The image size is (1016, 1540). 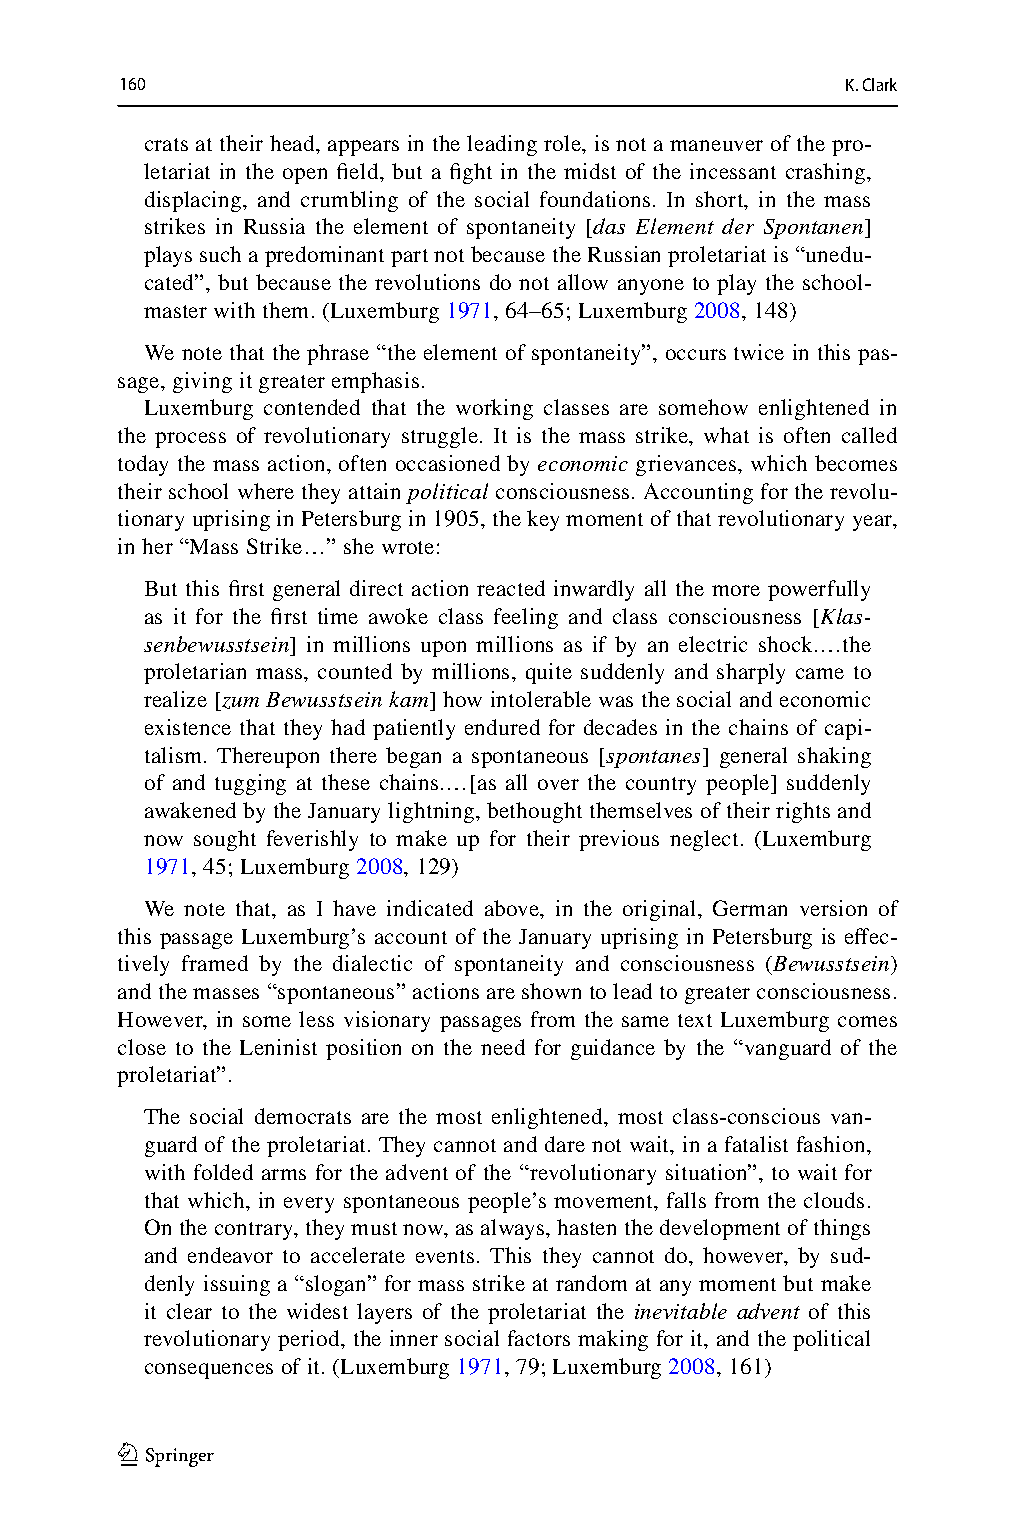 I want to click on midst, so click(x=590, y=171).
